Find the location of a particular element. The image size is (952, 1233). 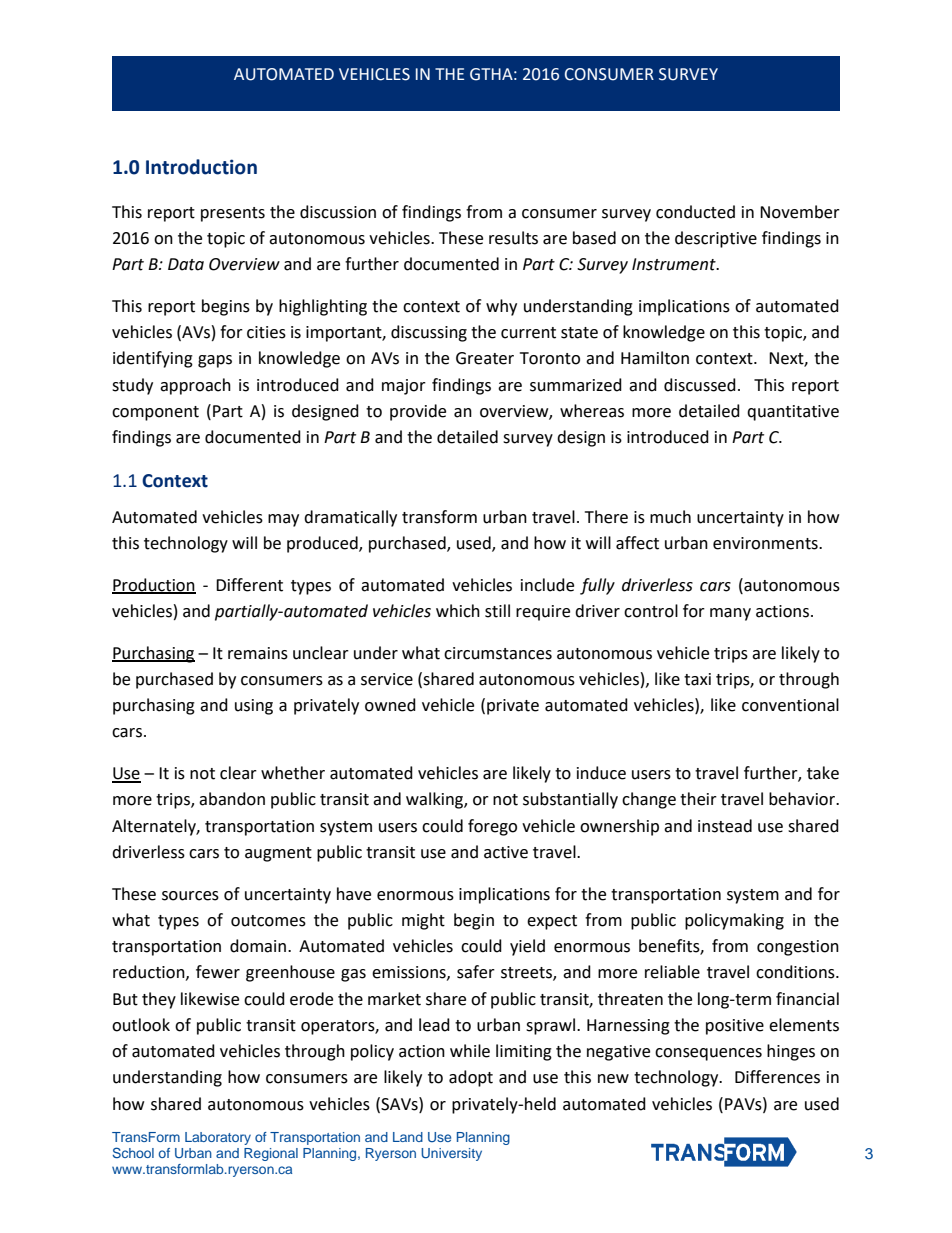

conducted is located at coordinates (695, 212).
